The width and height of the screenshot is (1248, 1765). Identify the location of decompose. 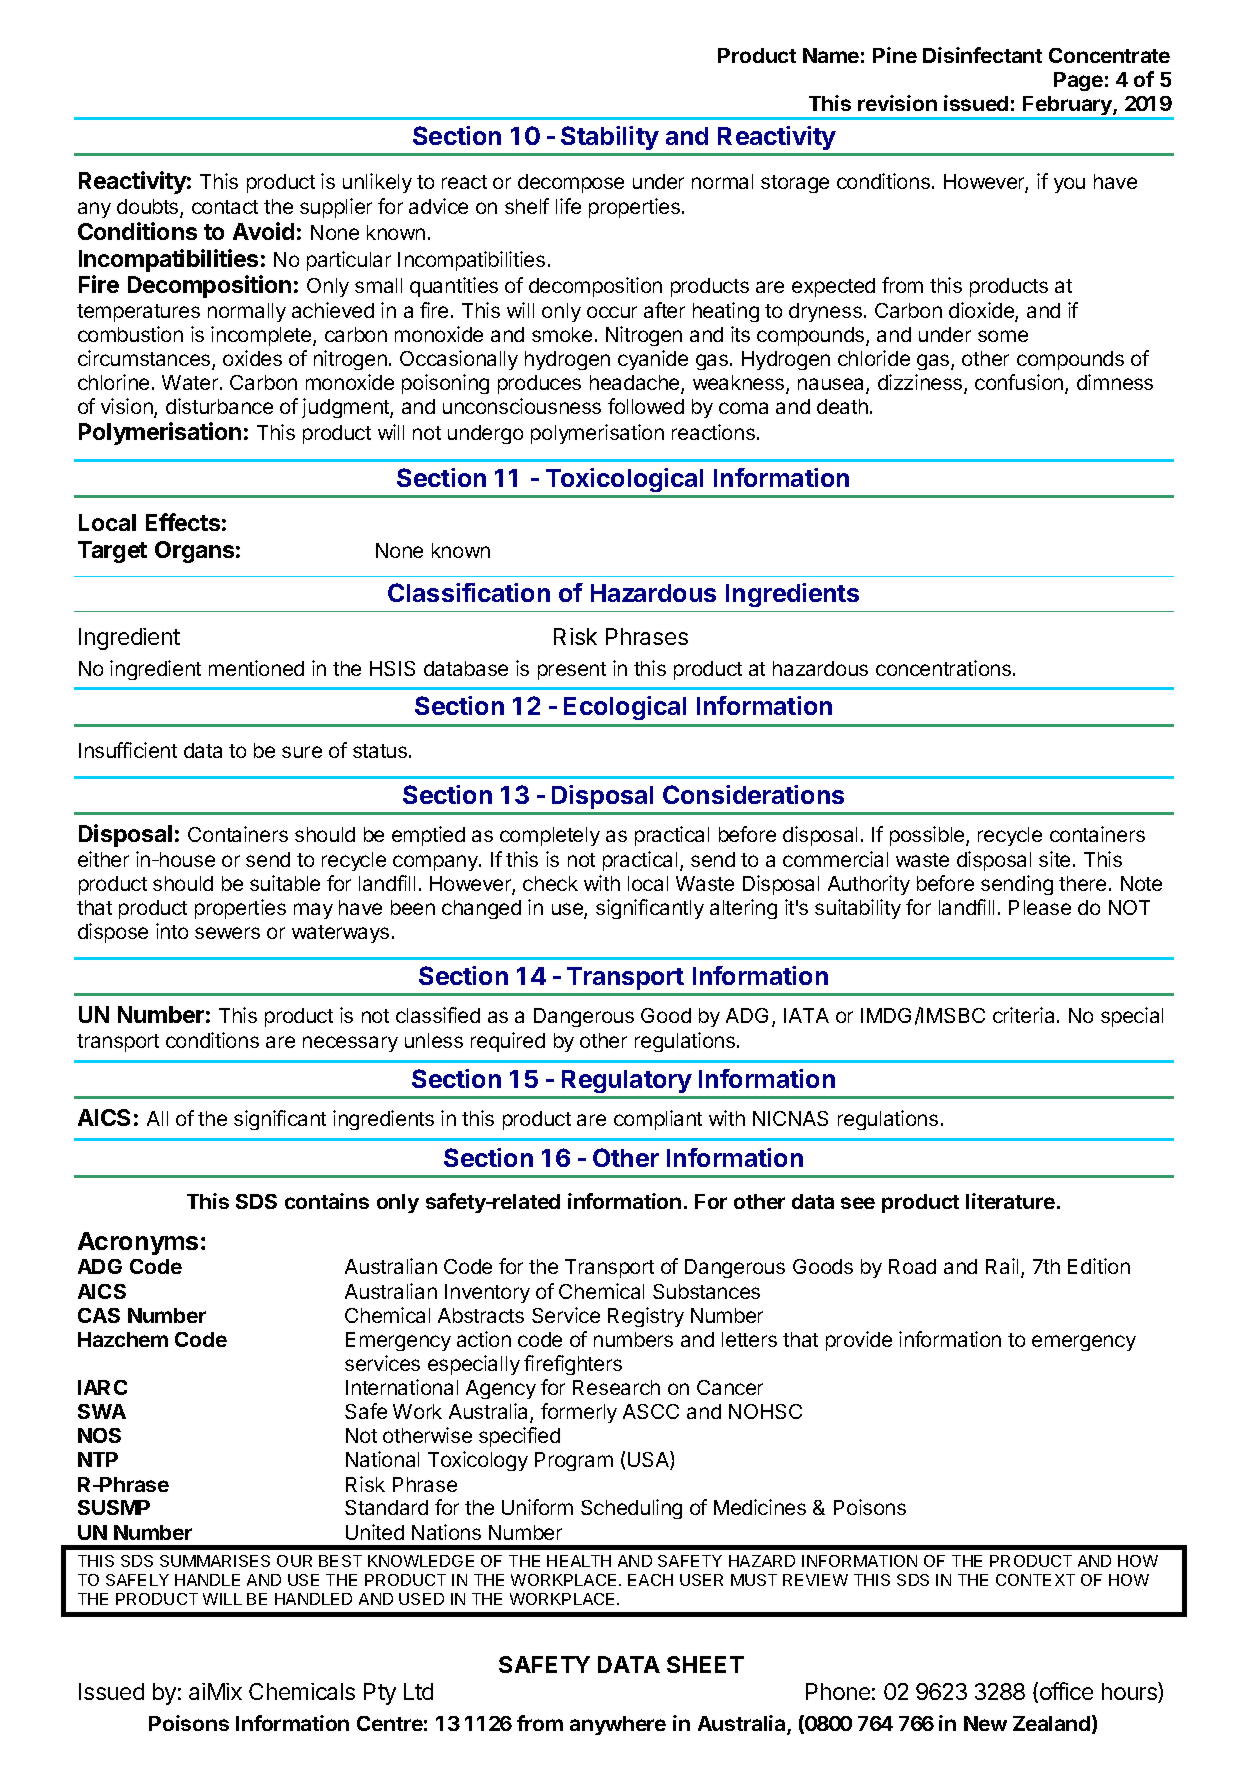
(571, 183).
